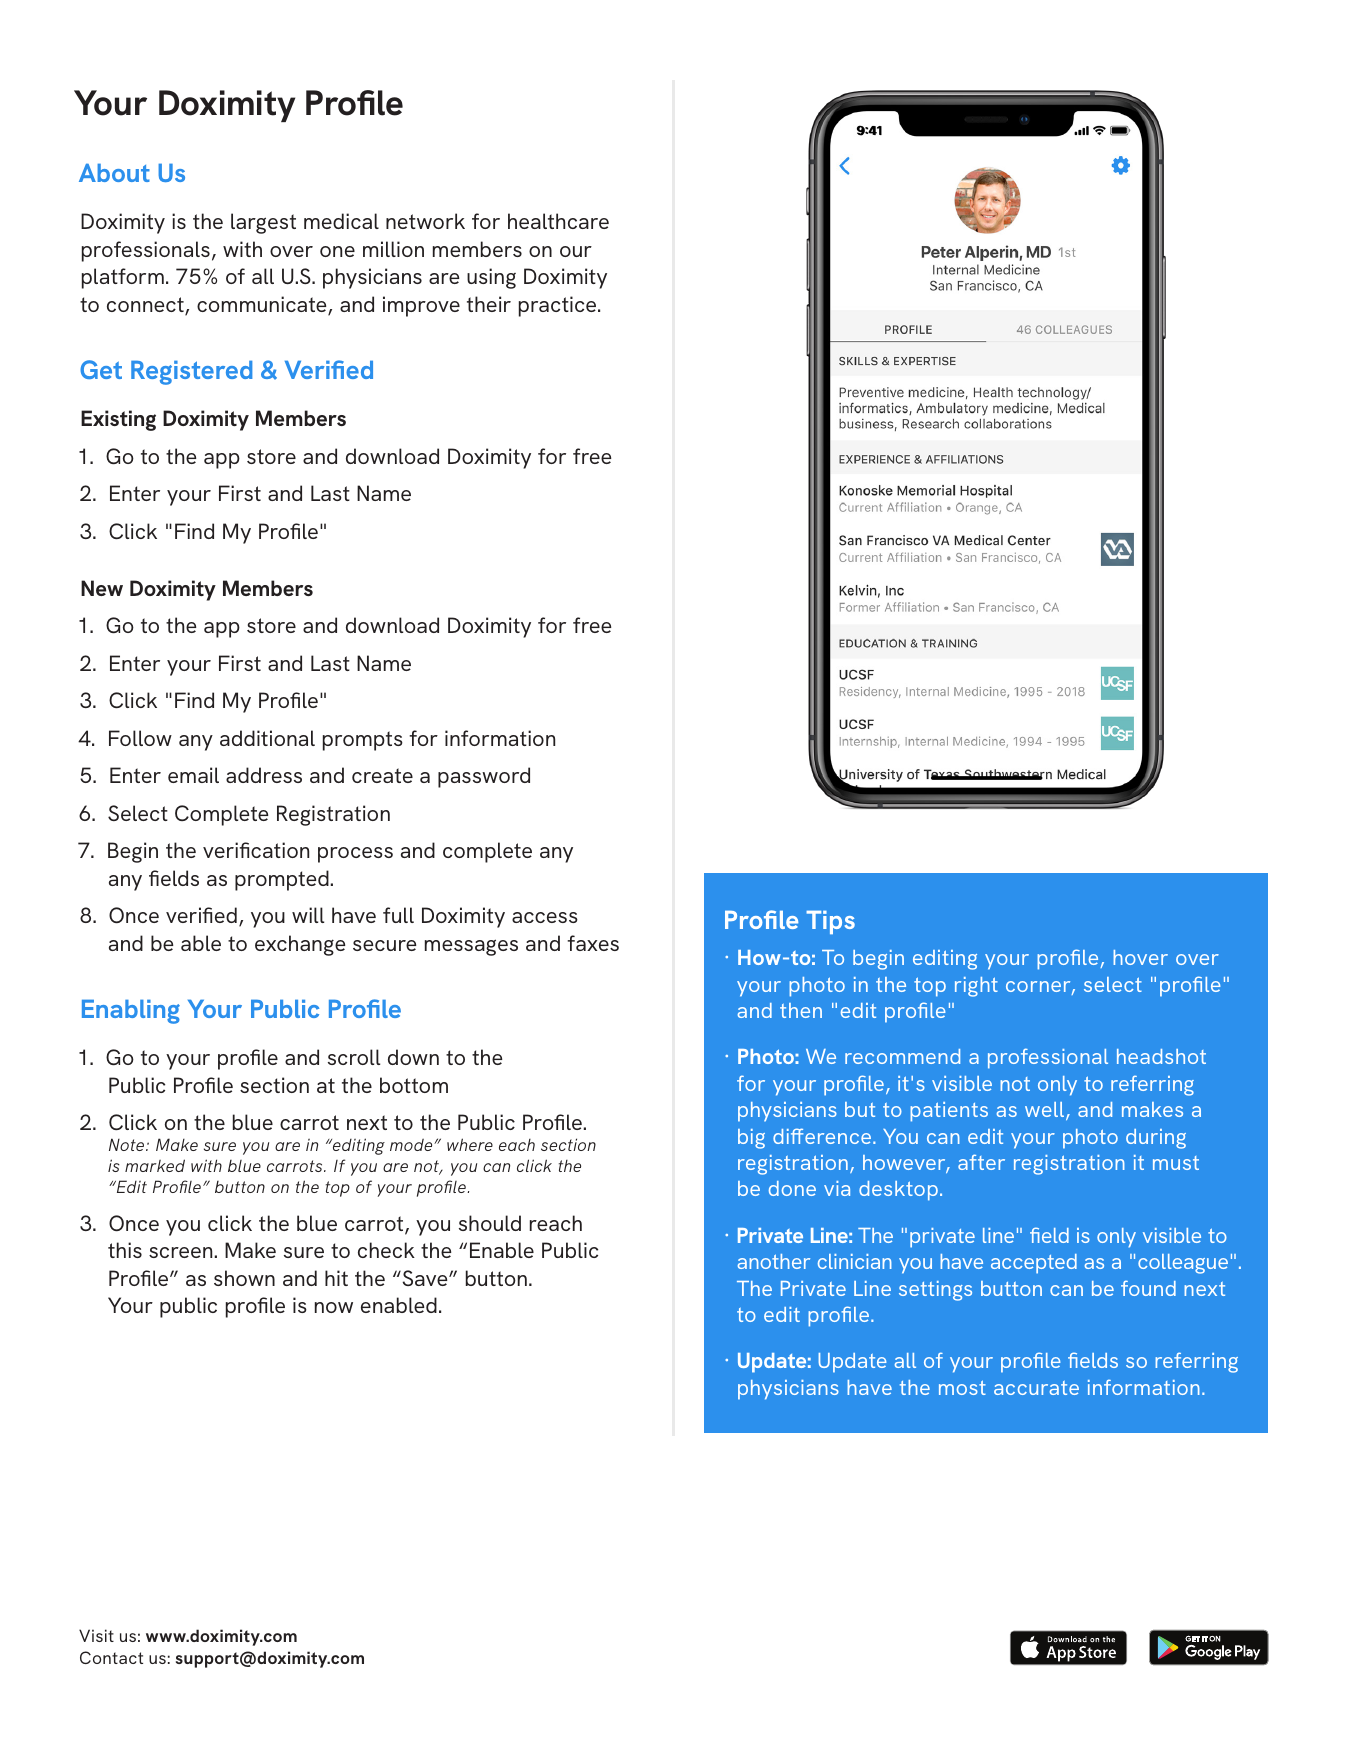 The height and width of the image is (1744, 1347). I want to click on healthcare, so click(558, 221).
